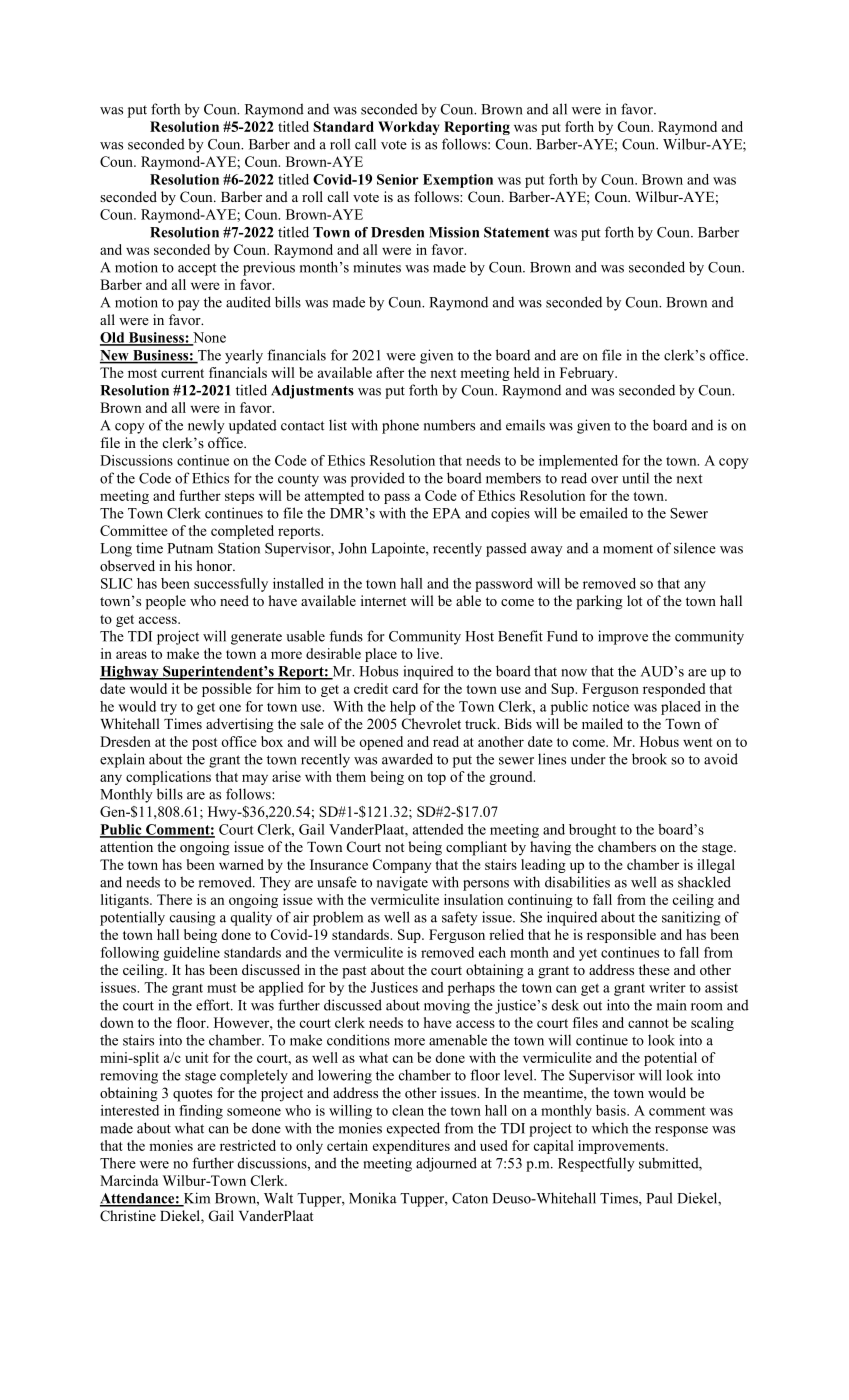 Image resolution: width=849 pixels, height=1400 pixels. What do you see at coordinates (195, 1199) in the screenshot?
I see `Kim` at bounding box center [195, 1199].
